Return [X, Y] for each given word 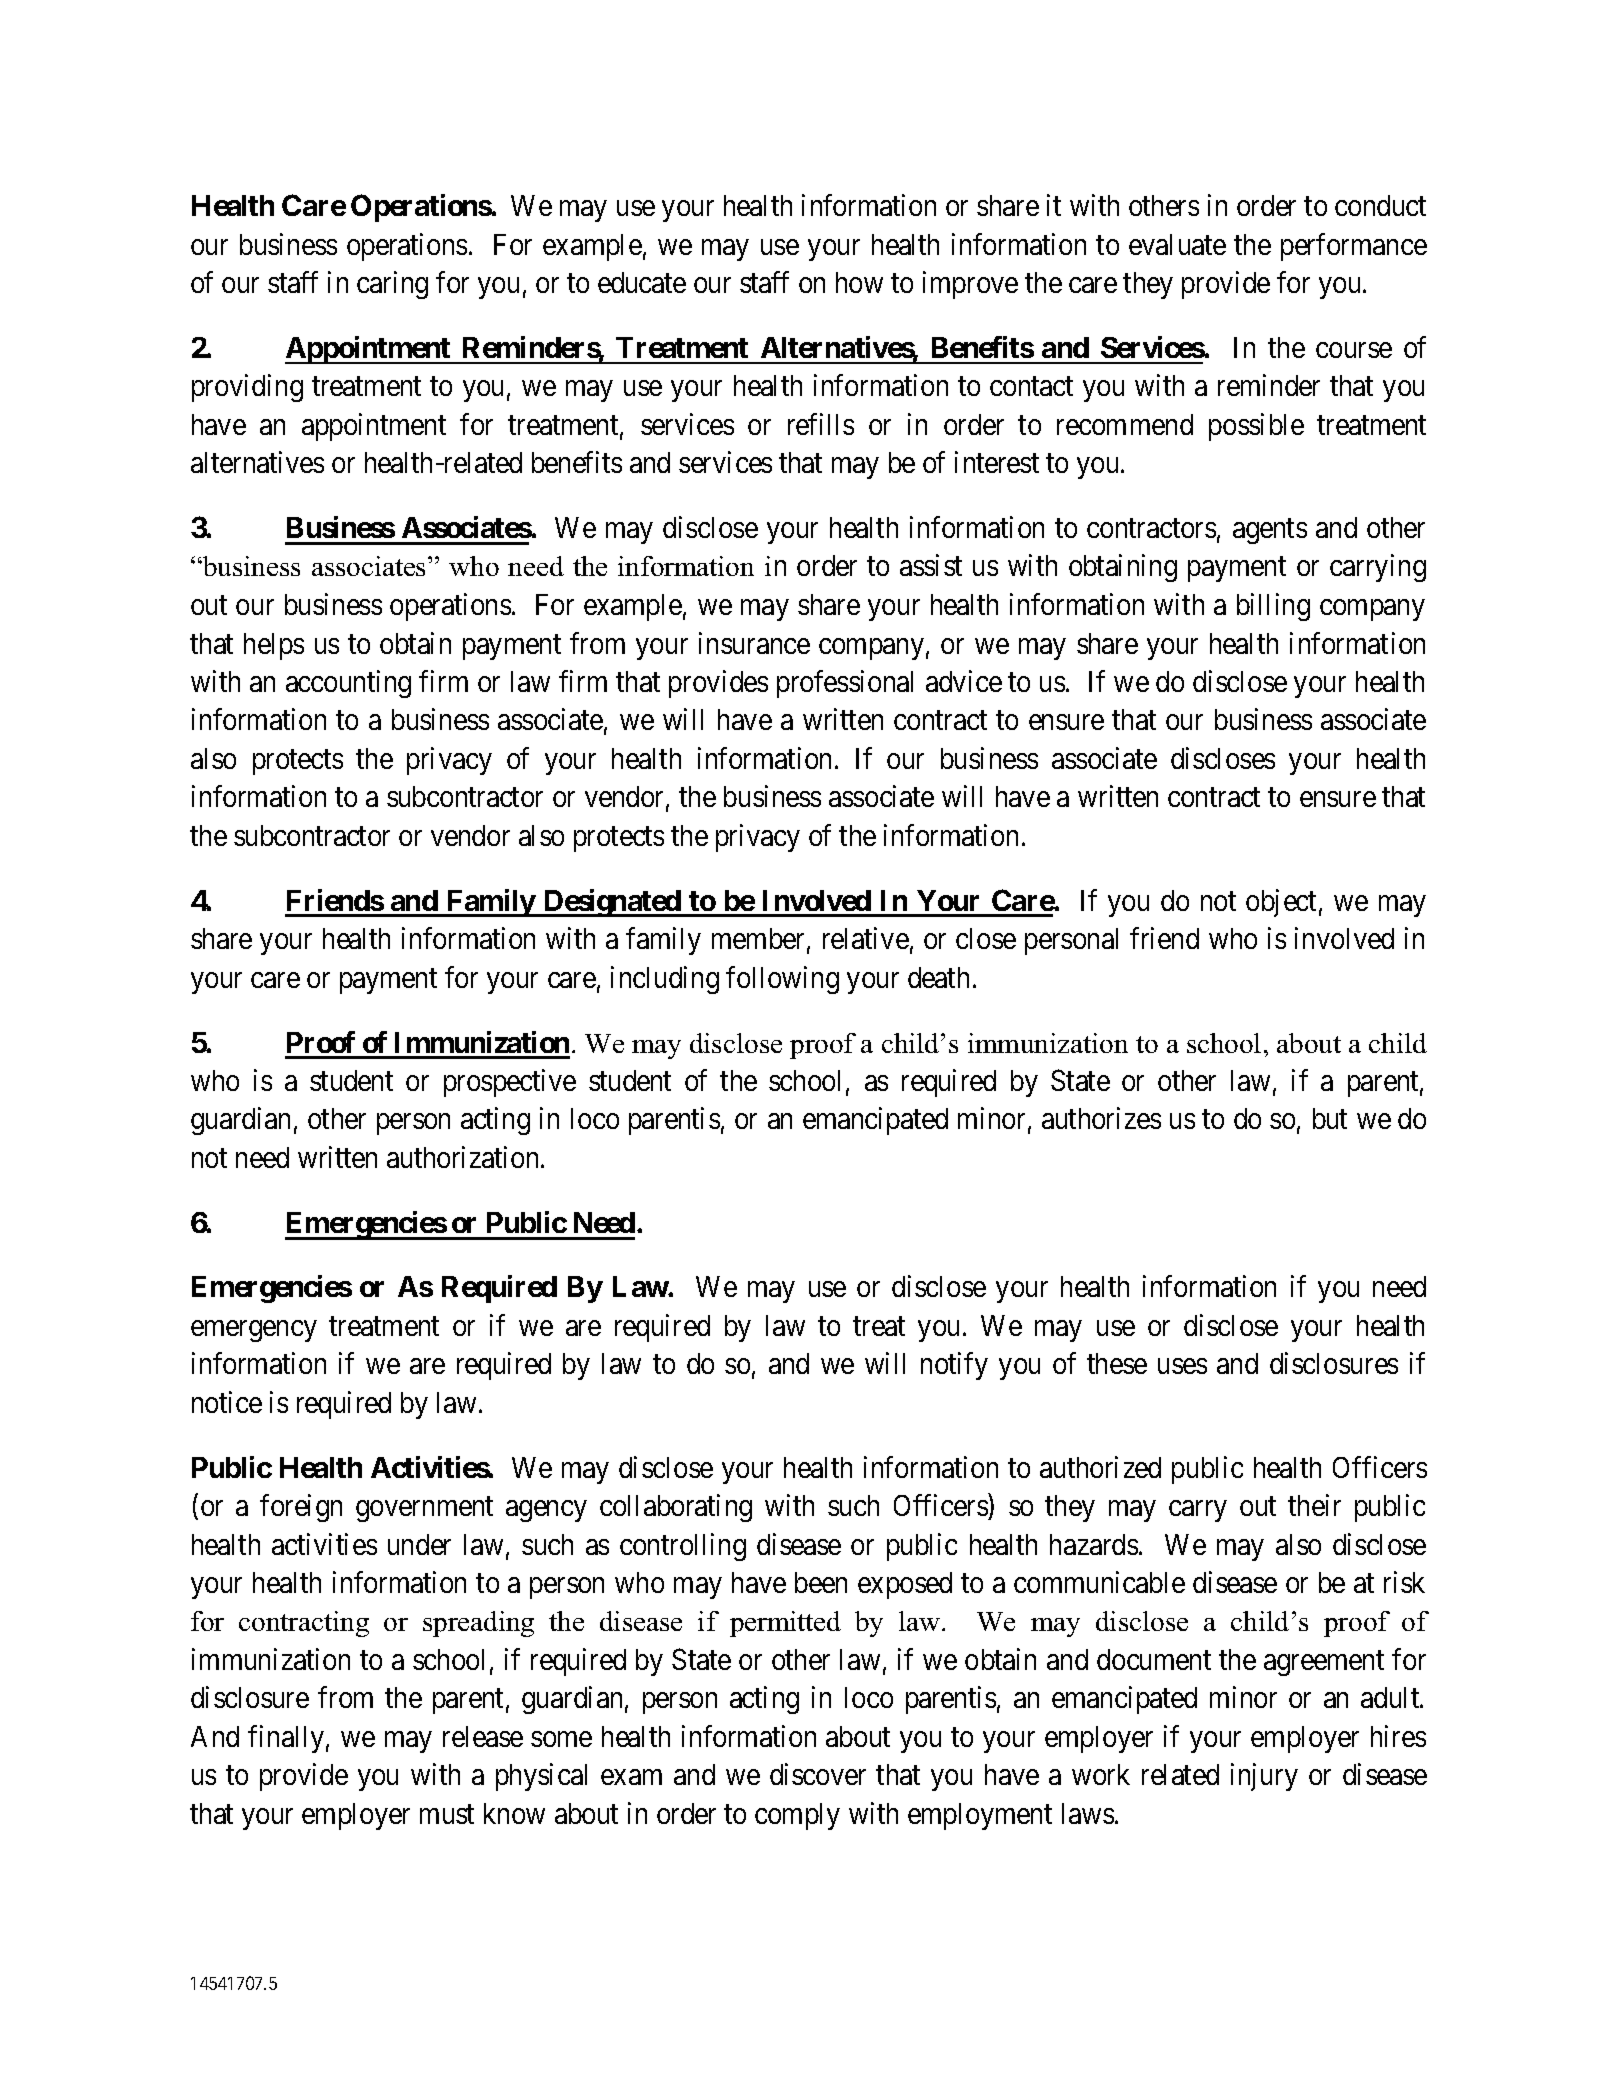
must [447, 1814]
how [859, 282]
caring [392, 285]
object [1281, 903]
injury [1264, 1777]
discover [818, 1774]
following [782, 980]
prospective [510, 1083]
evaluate [1177, 244]
